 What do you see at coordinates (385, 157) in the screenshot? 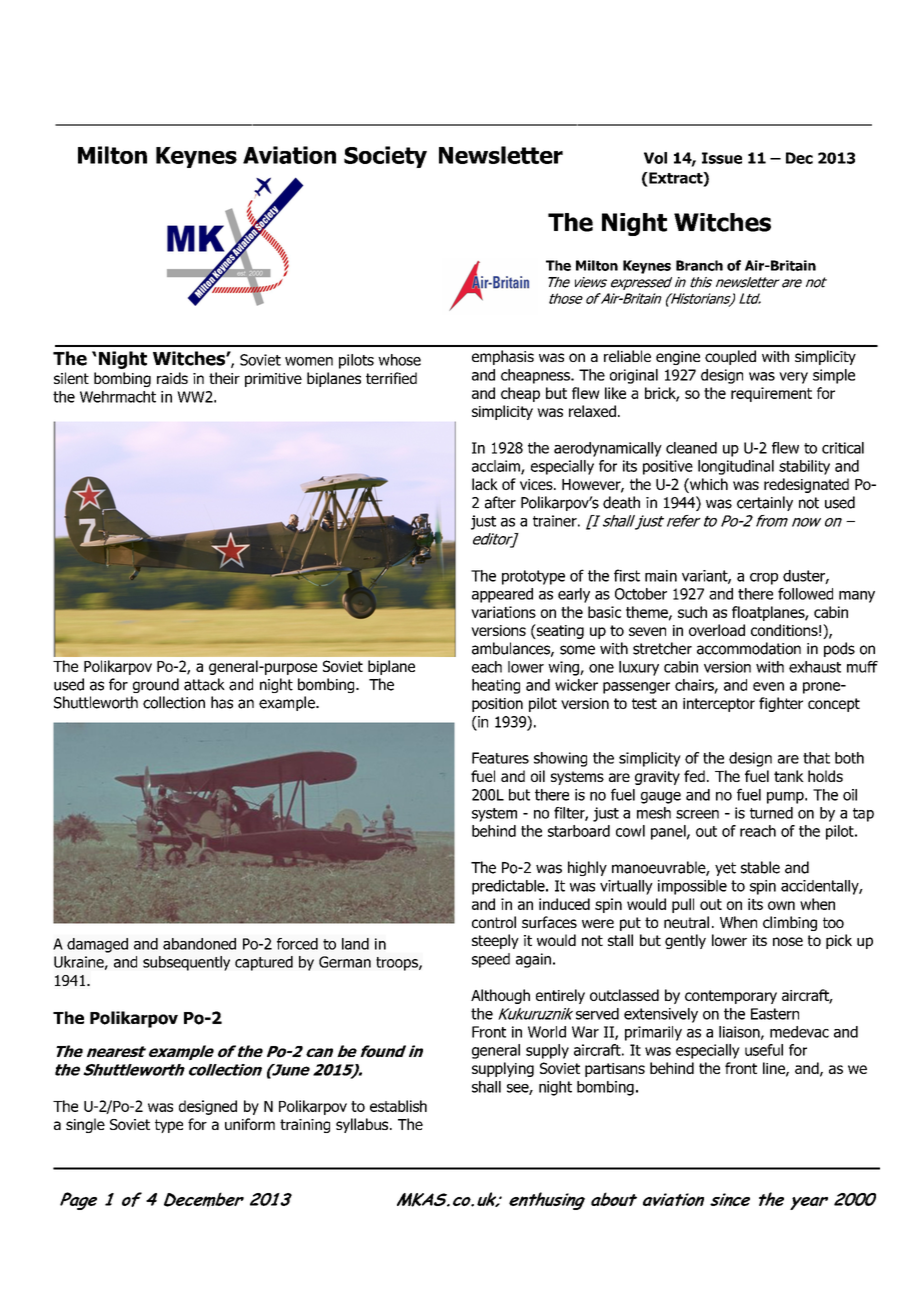
I see `Society` at bounding box center [385, 157].
